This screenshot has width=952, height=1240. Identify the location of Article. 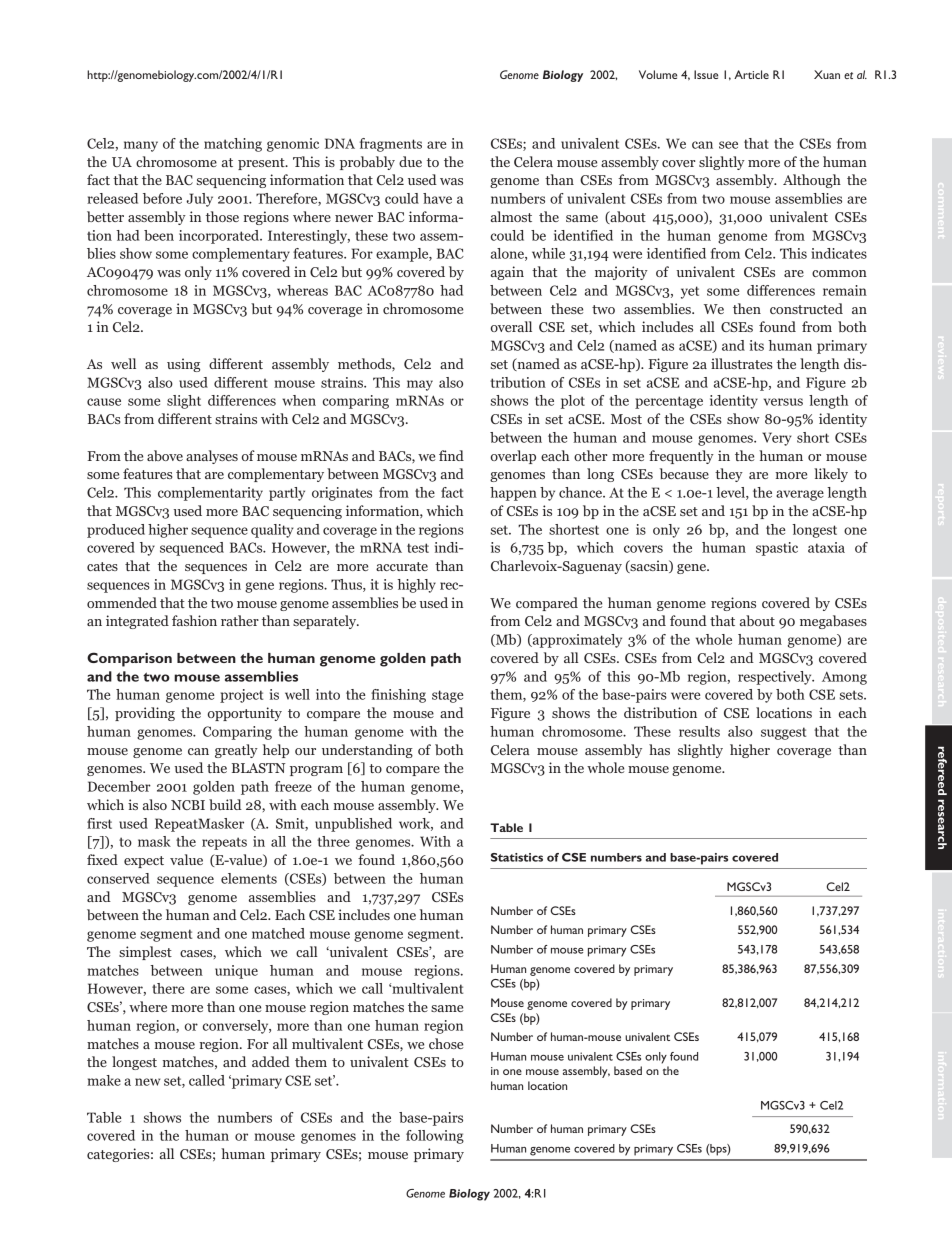
(751, 74).
